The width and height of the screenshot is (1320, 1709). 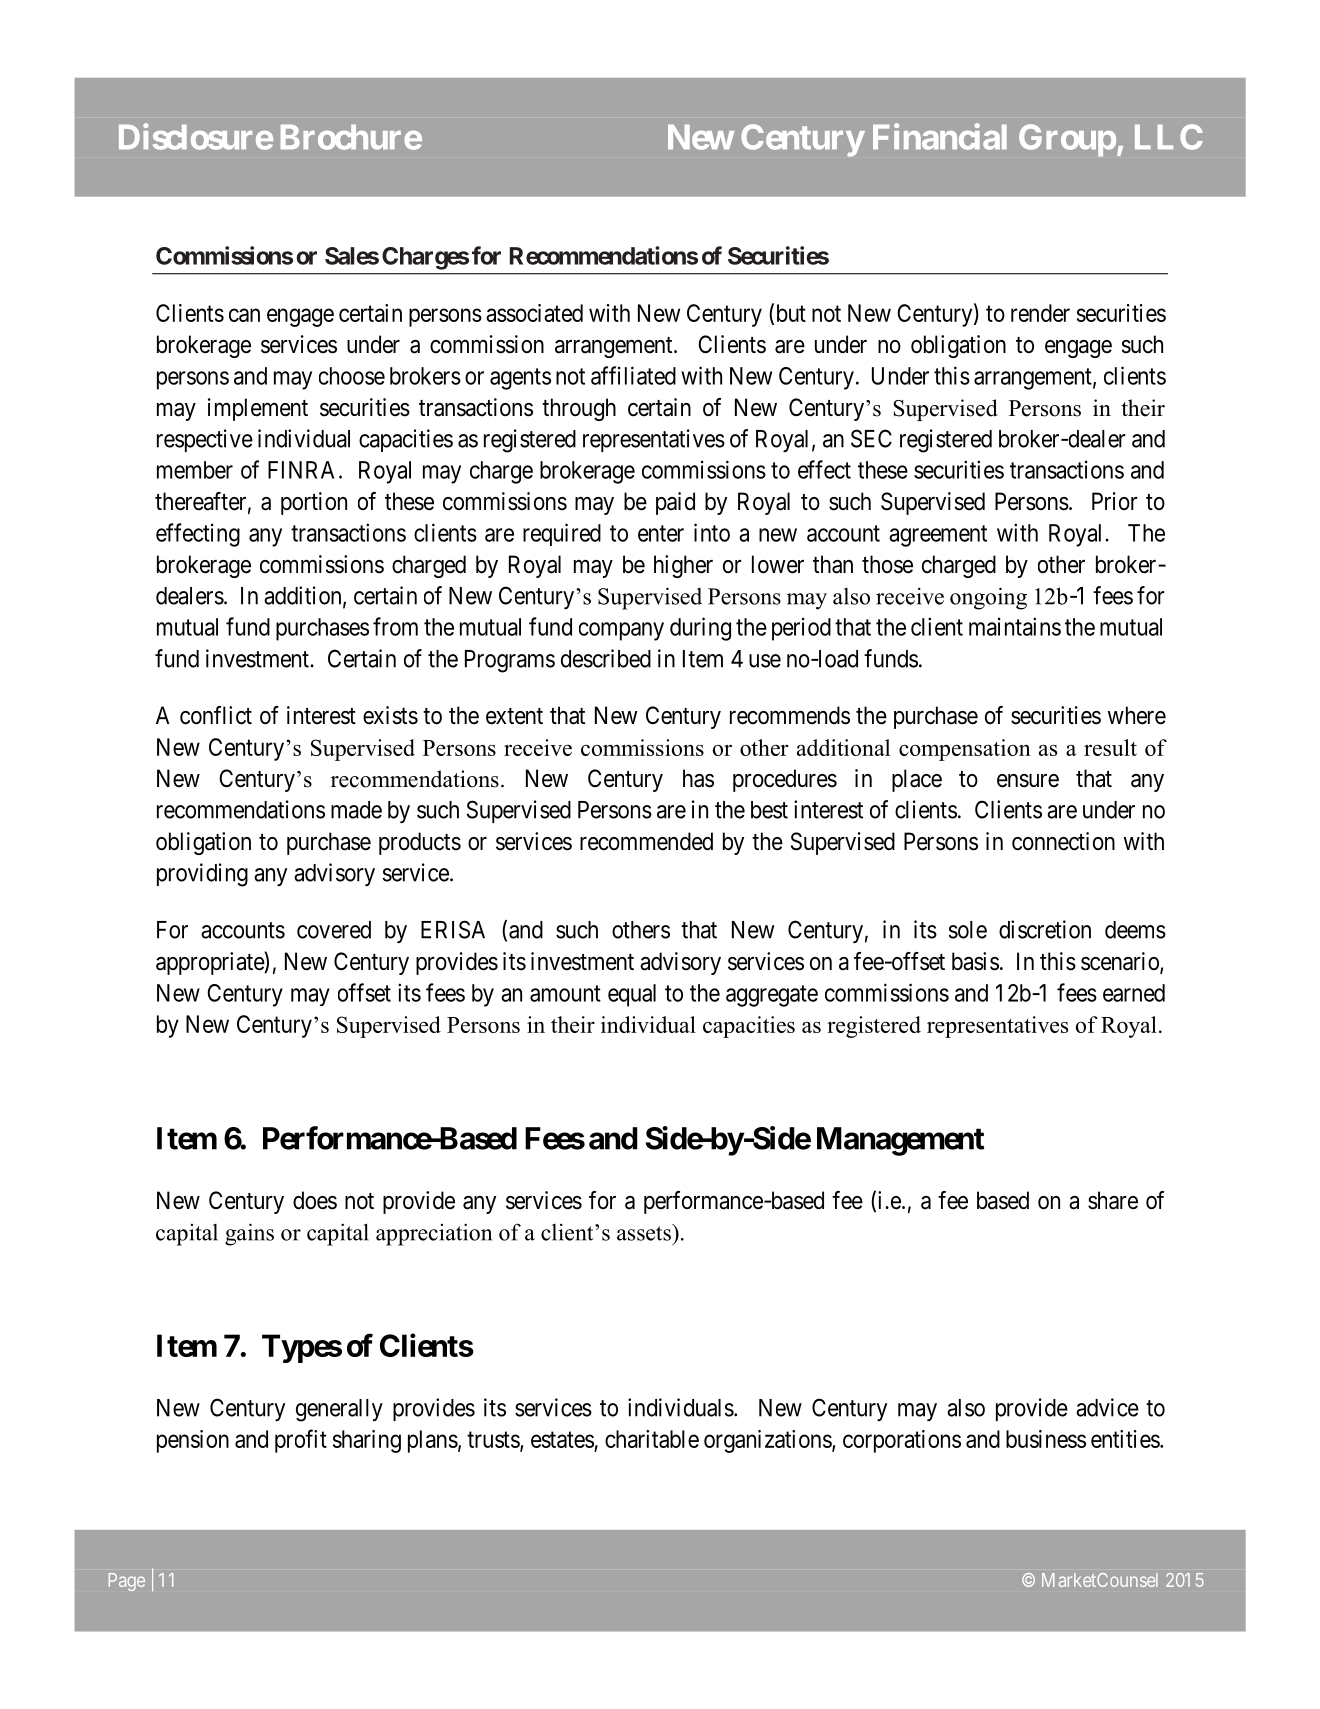 I want to click on conflict, so click(x=216, y=715).
